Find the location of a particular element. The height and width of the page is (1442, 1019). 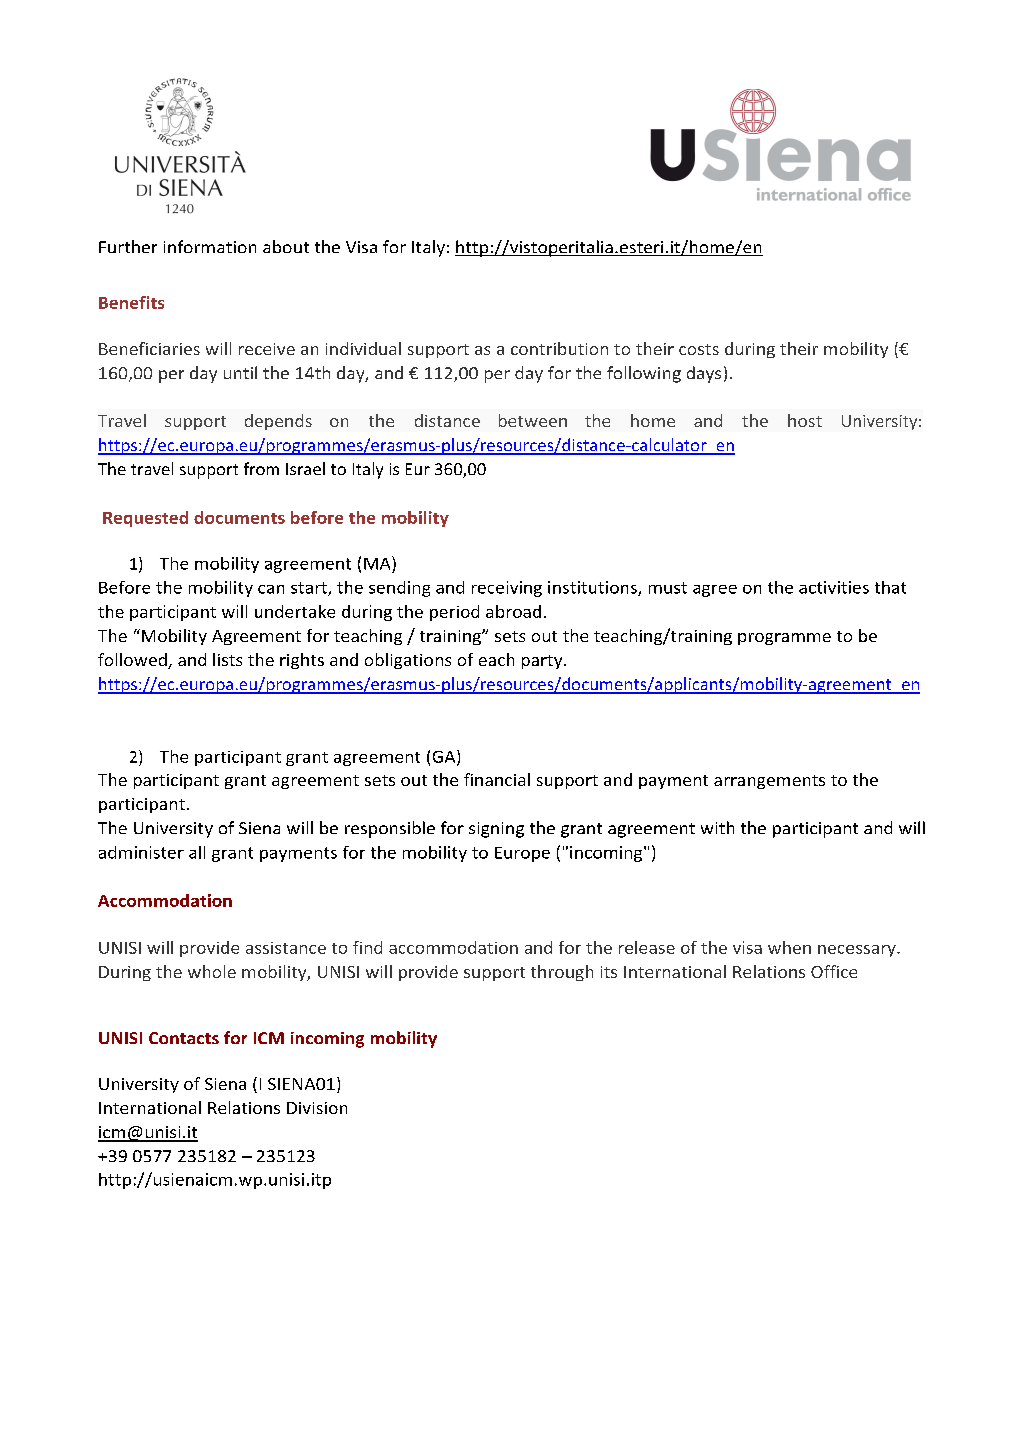

arrangements is located at coordinates (769, 782).
